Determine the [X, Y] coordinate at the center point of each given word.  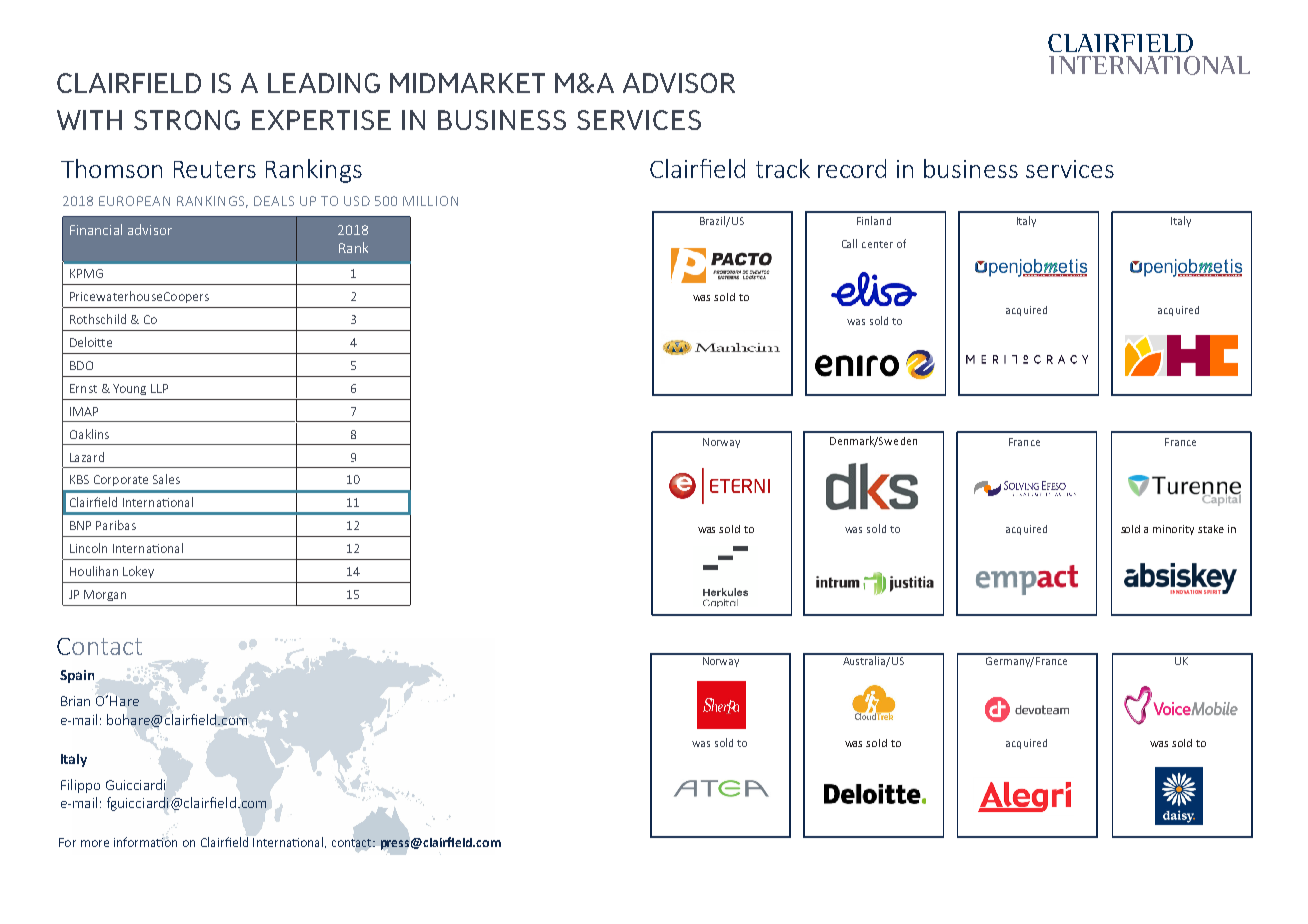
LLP [159, 388]
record [852, 168]
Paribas [116, 525]
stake [1211, 529]
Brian [75, 701]
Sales [166, 479]
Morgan [105, 595]
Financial [96, 229]
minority [1173, 530]
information [145, 842]
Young [129, 389]
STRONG [187, 120]
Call [849, 243]
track [783, 168]
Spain [77, 676]
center [877, 244]
